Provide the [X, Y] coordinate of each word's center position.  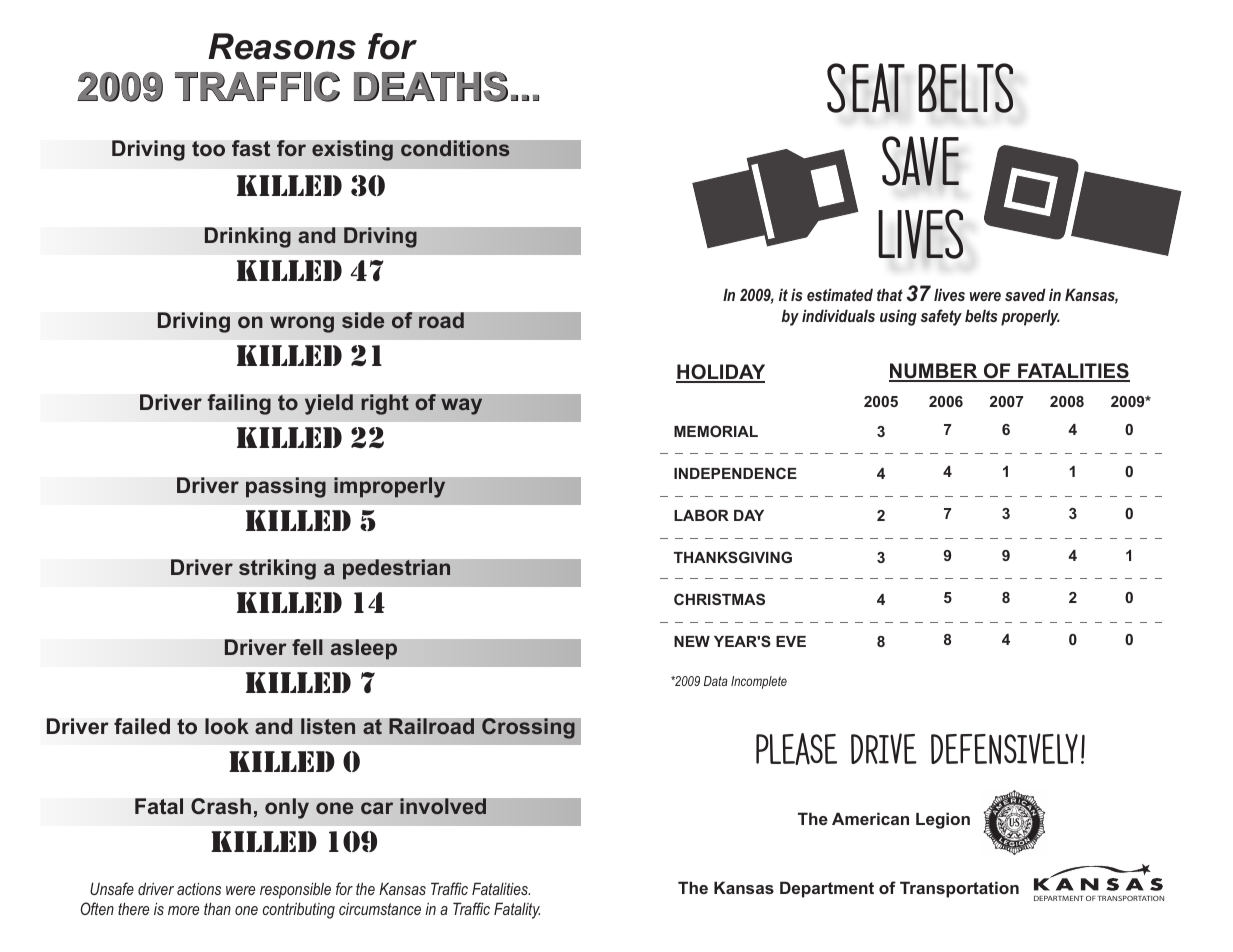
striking [277, 569]
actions [199, 888]
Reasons [282, 46]
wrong [302, 324]
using [898, 317]
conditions [455, 148]
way [461, 406]
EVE [791, 641]
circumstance [380, 908]
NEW [692, 641]
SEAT [866, 88]
